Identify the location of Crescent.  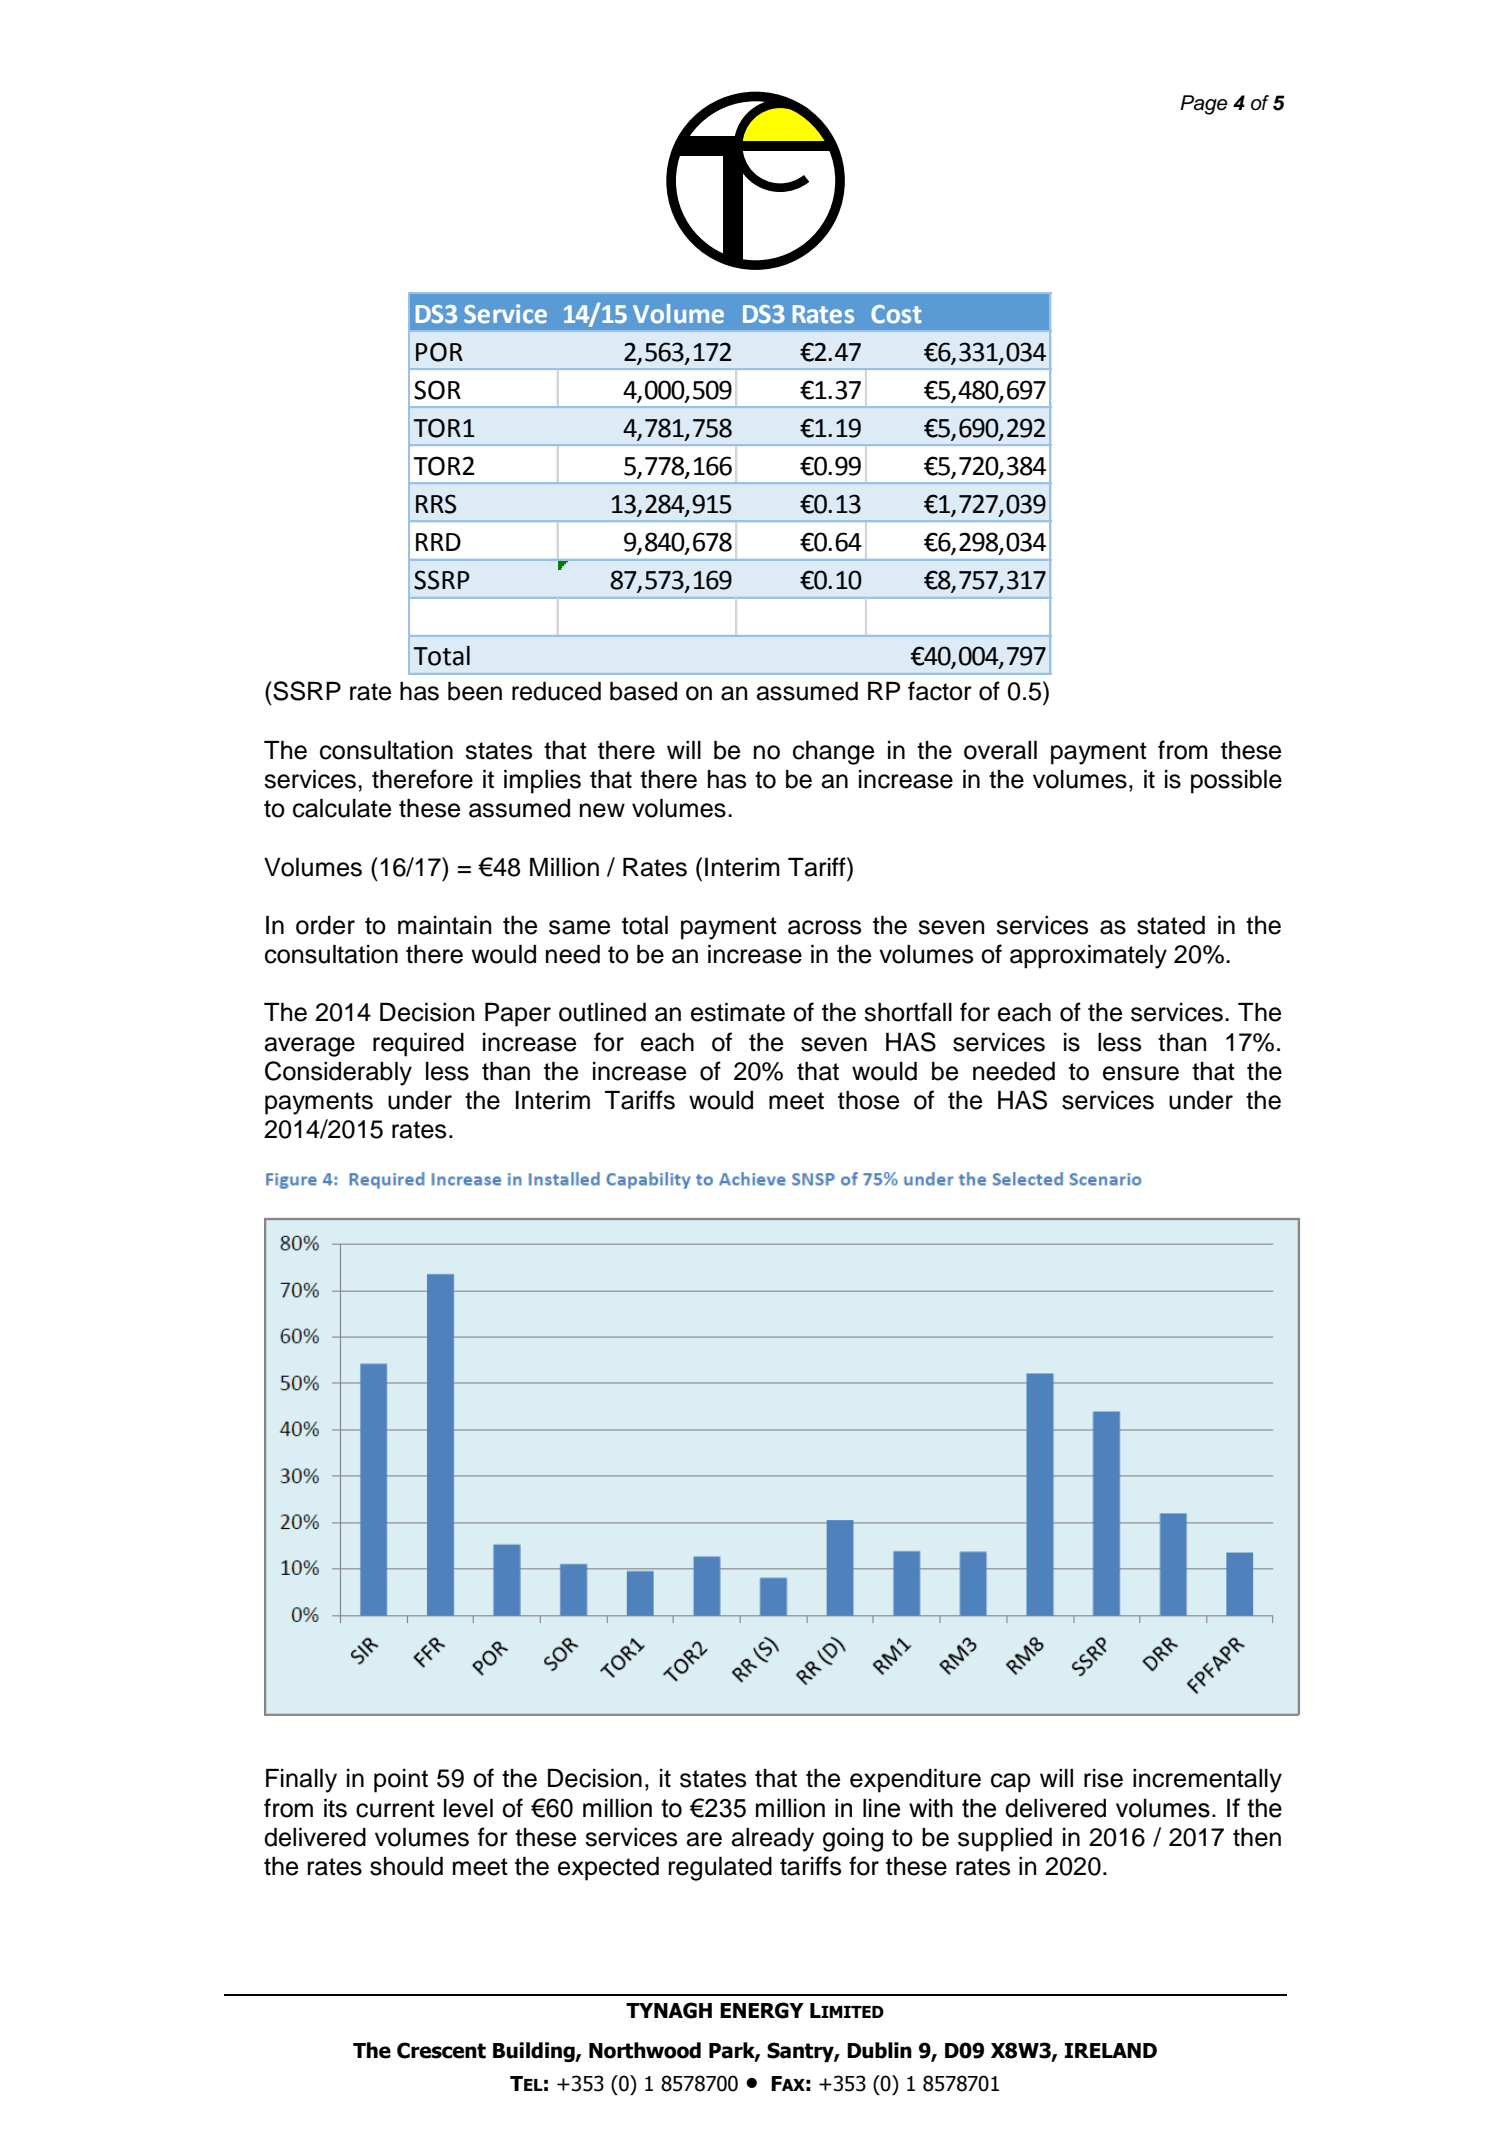
(441, 2050).
